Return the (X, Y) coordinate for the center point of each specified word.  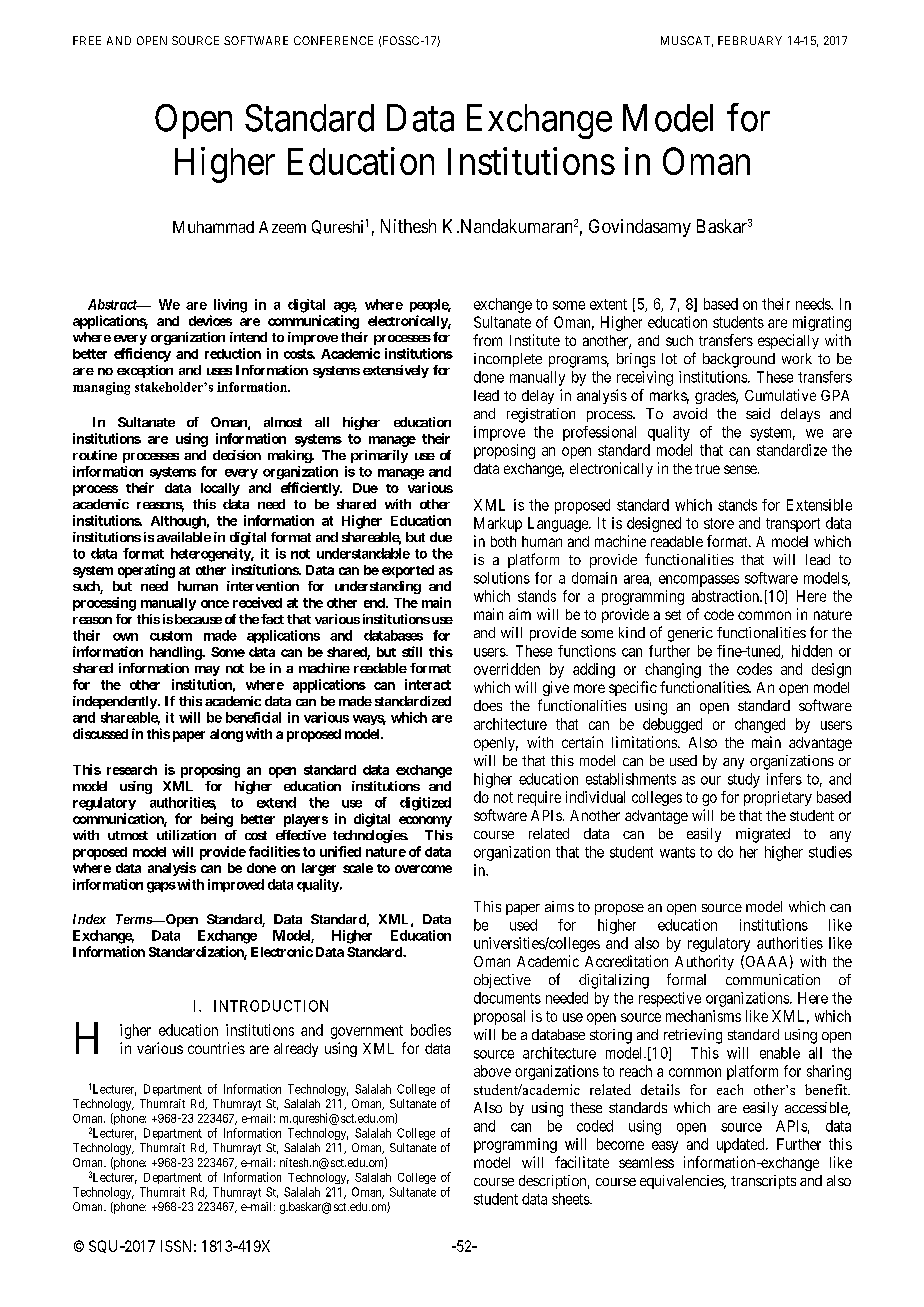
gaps (161, 887)
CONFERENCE (333, 40)
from (487, 340)
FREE (87, 40)
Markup (498, 524)
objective (502, 981)
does (488, 705)
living (230, 306)
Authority (704, 962)
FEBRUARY (750, 40)
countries (216, 1048)
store (719, 523)
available (184, 537)
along (226, 735)
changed (760, 725)
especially (788, 341)
